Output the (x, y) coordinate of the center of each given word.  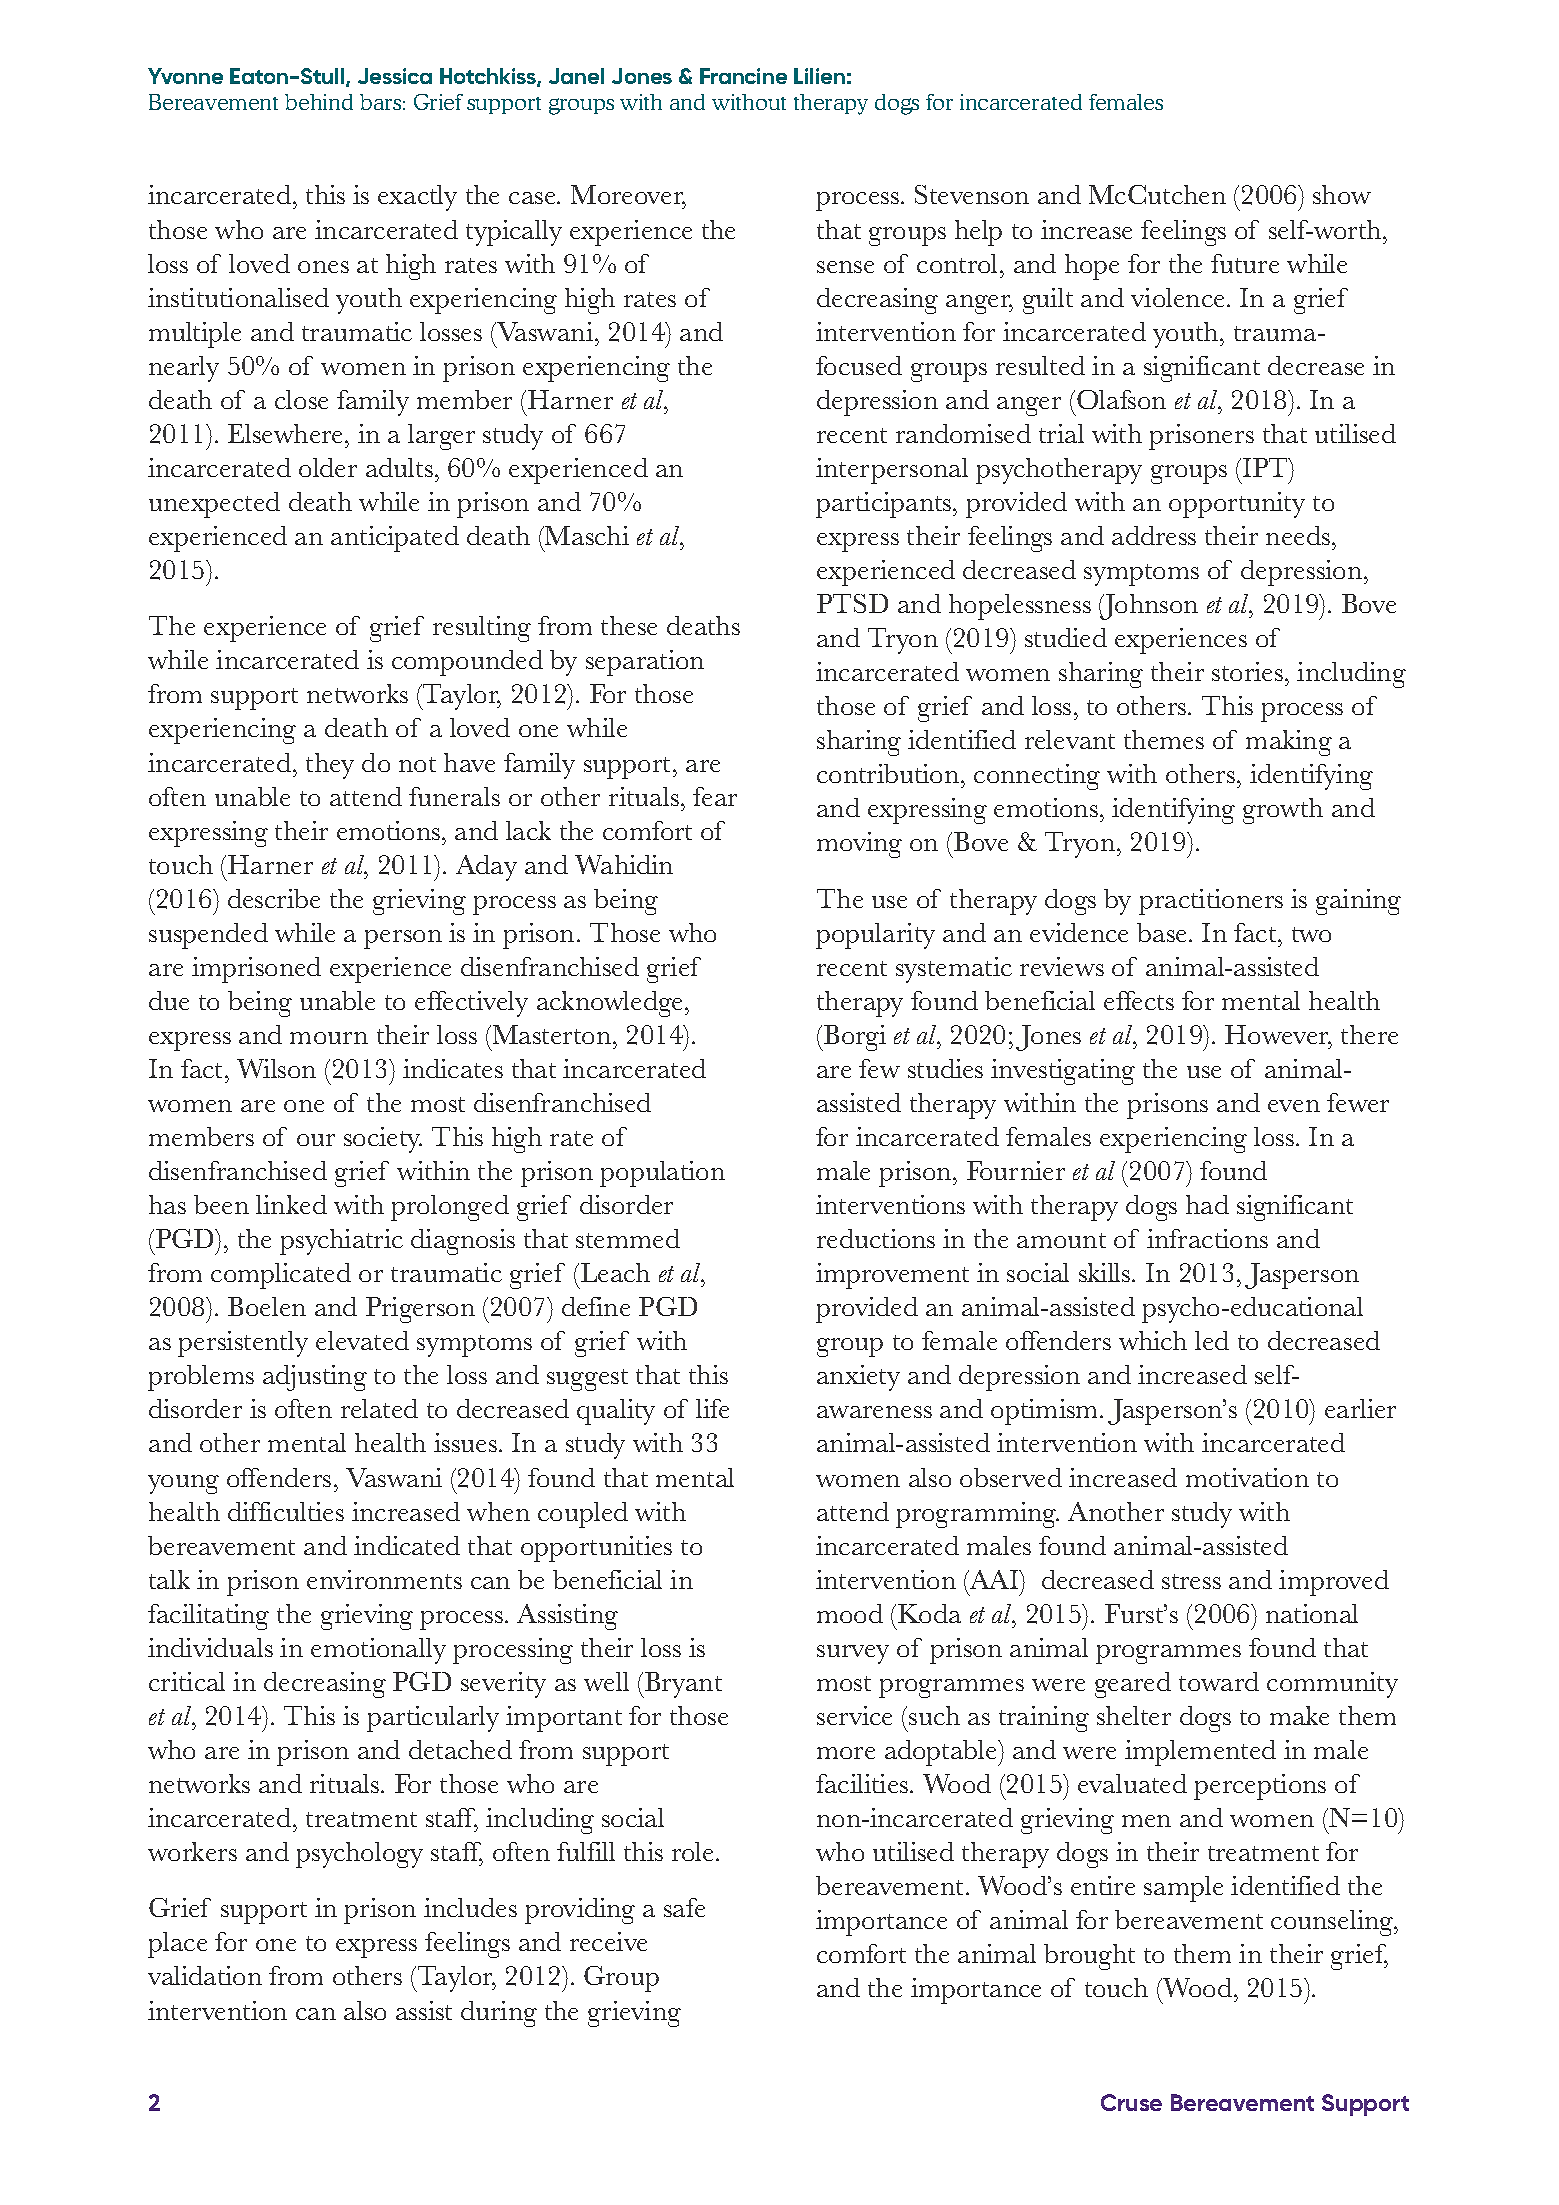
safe (684, 1907)
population (662, 1174)
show (1342, 194)
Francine (743, 76)
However (1278, 1036)
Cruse (1131, 2102)
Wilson (276, 1068)
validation (205, 1975)
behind (319, 102)
